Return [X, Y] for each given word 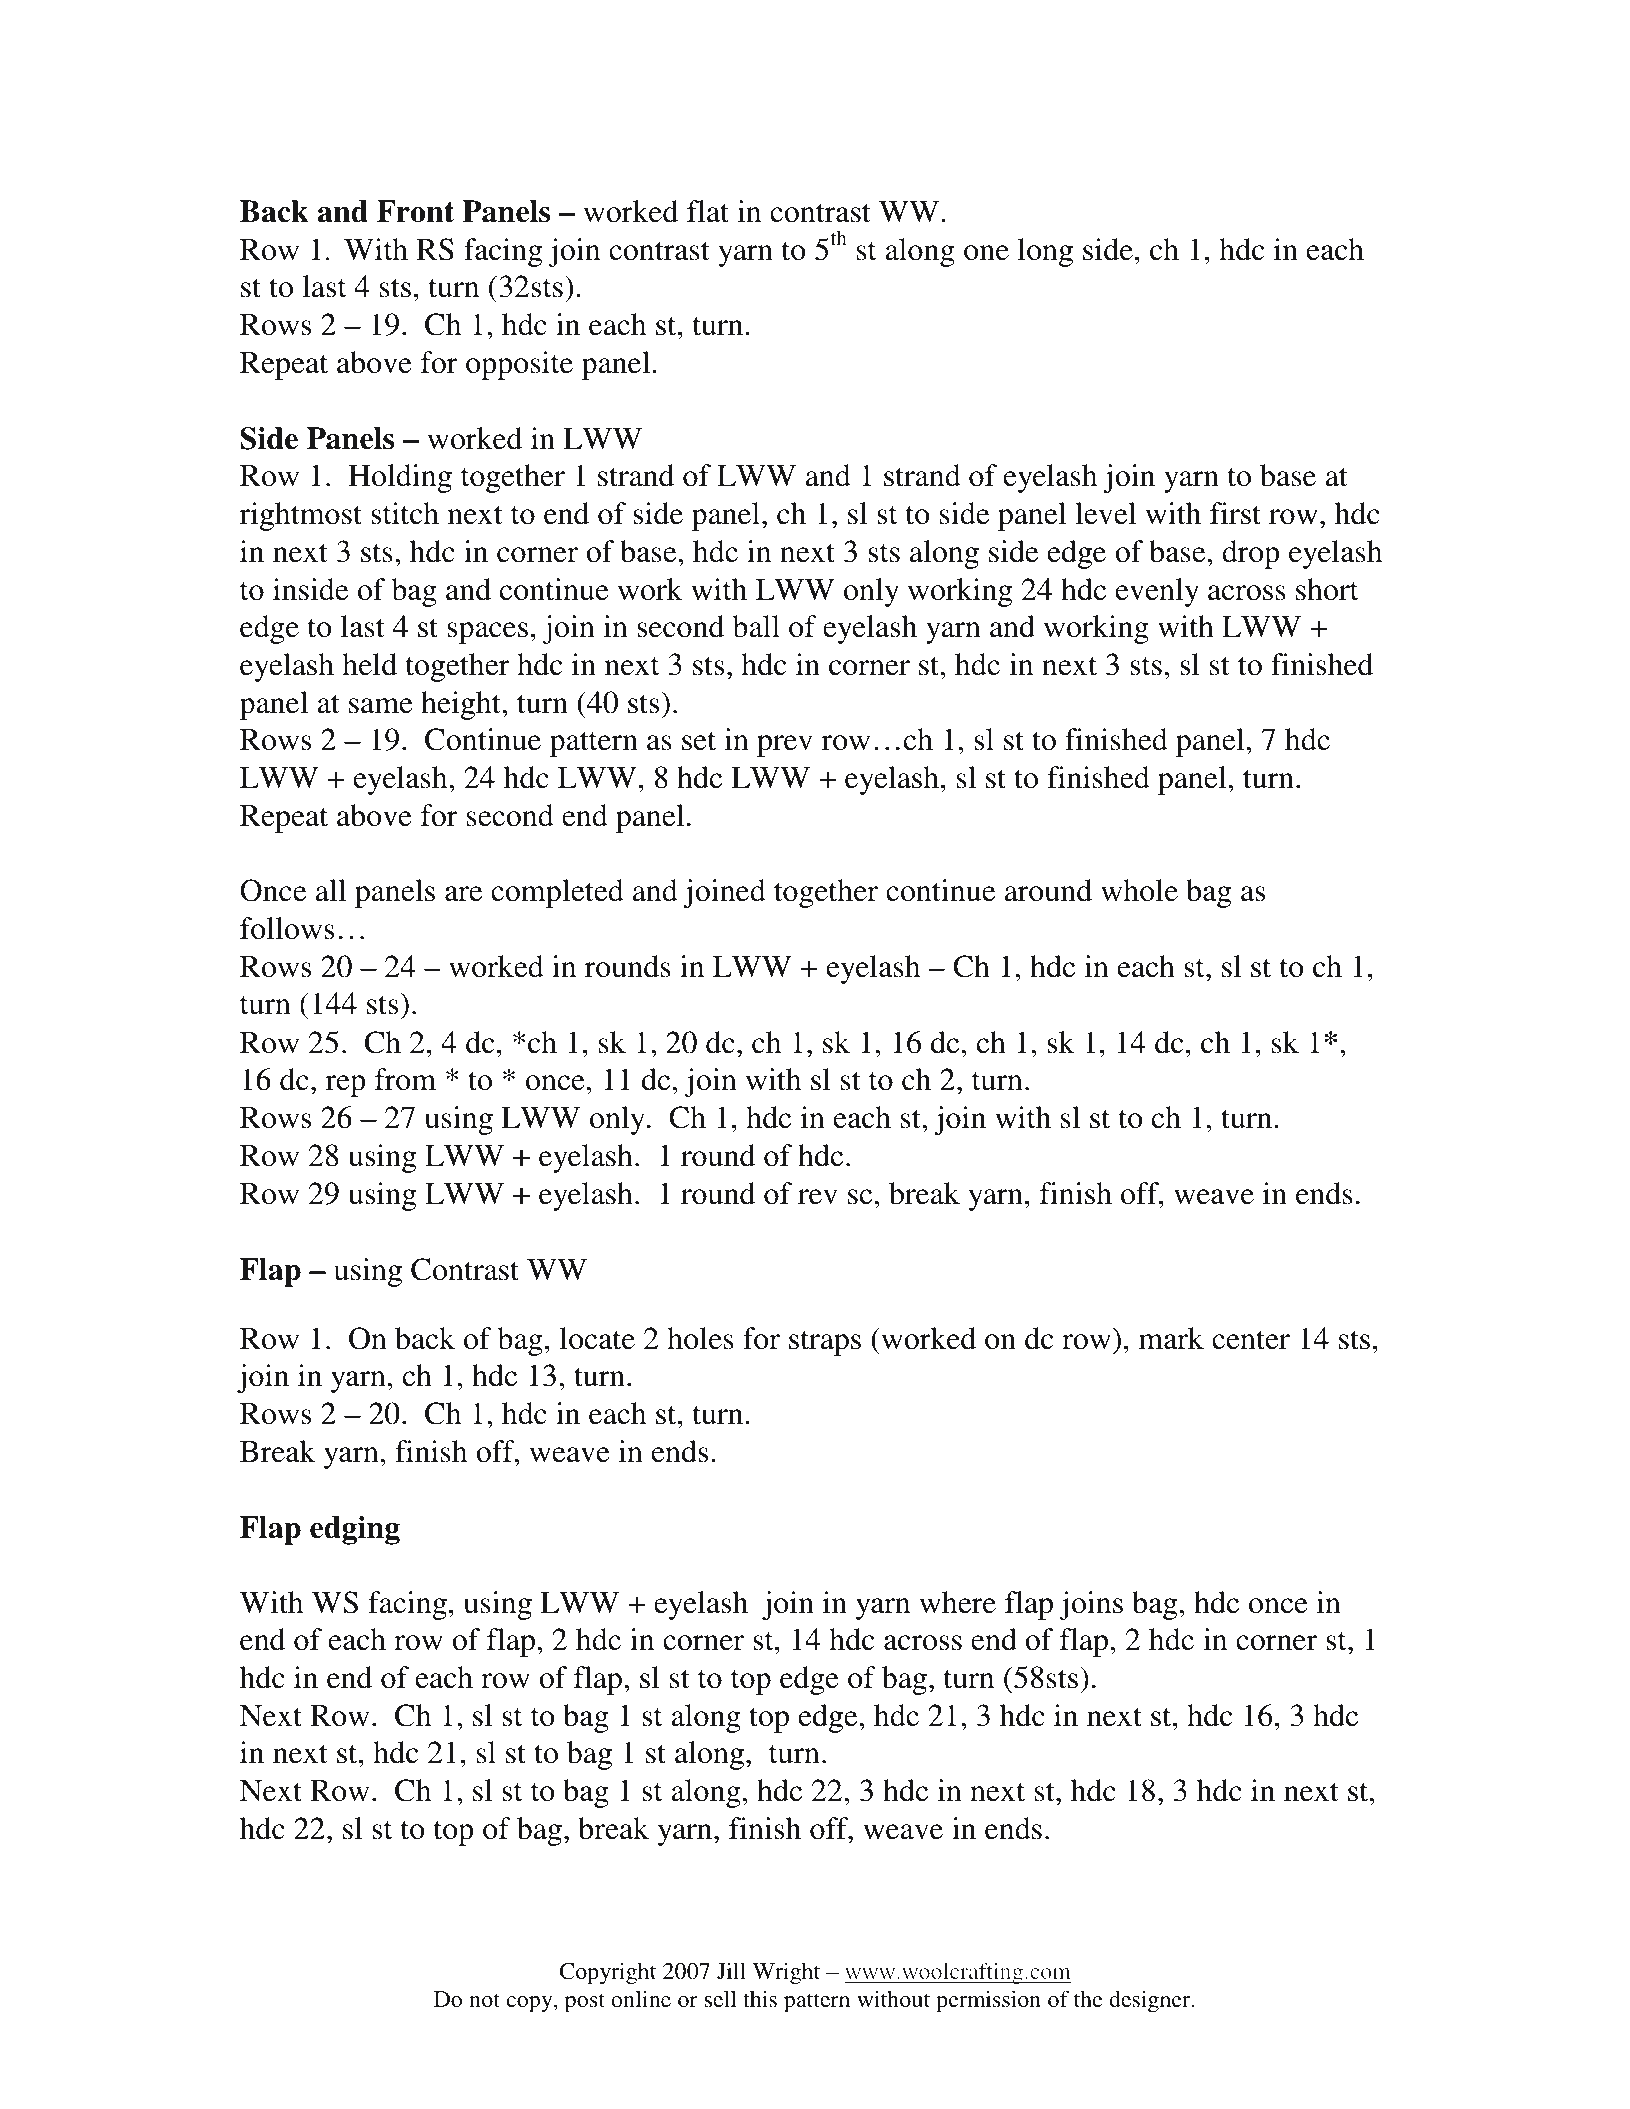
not [484, 2000]
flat [708, 211]
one [986, 253]
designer [1151, 2001]
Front [415, 211]
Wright [786, 1974]
